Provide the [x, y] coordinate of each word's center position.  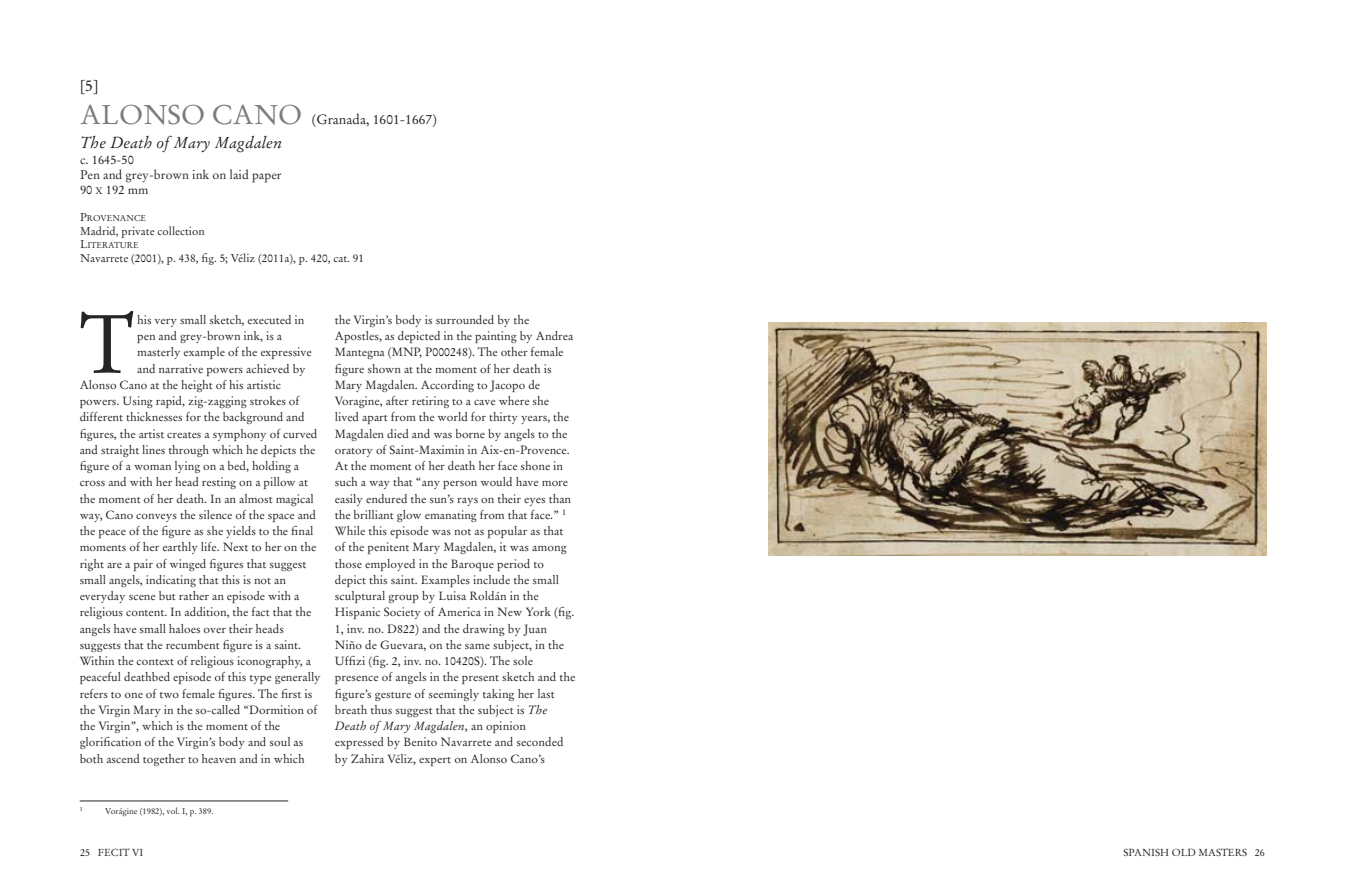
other [514, 351]
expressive [286, 353]
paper [266, 178]
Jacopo [507, 386]
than [560, 498]
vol [173, 810]
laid [239, 174]
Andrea [554, 335]
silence [215, 514]
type [261, 679]
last [546, 693]
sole [523, 660]
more [555, 483]
